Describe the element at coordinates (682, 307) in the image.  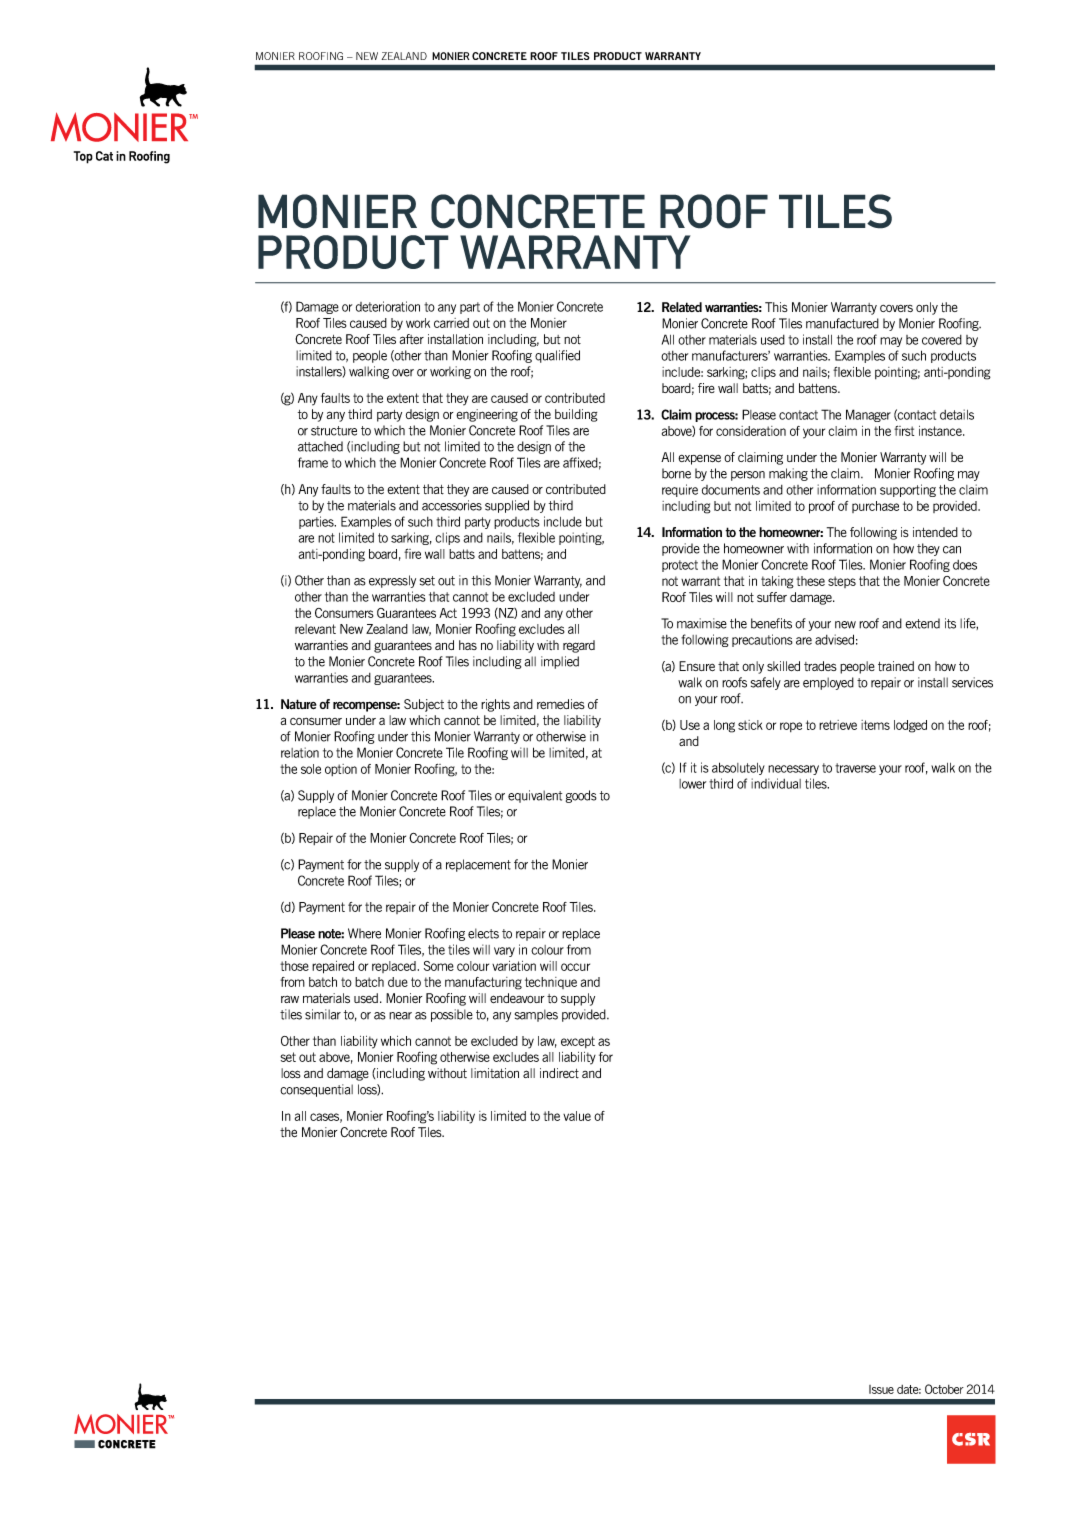
I see `Related` at that location.
